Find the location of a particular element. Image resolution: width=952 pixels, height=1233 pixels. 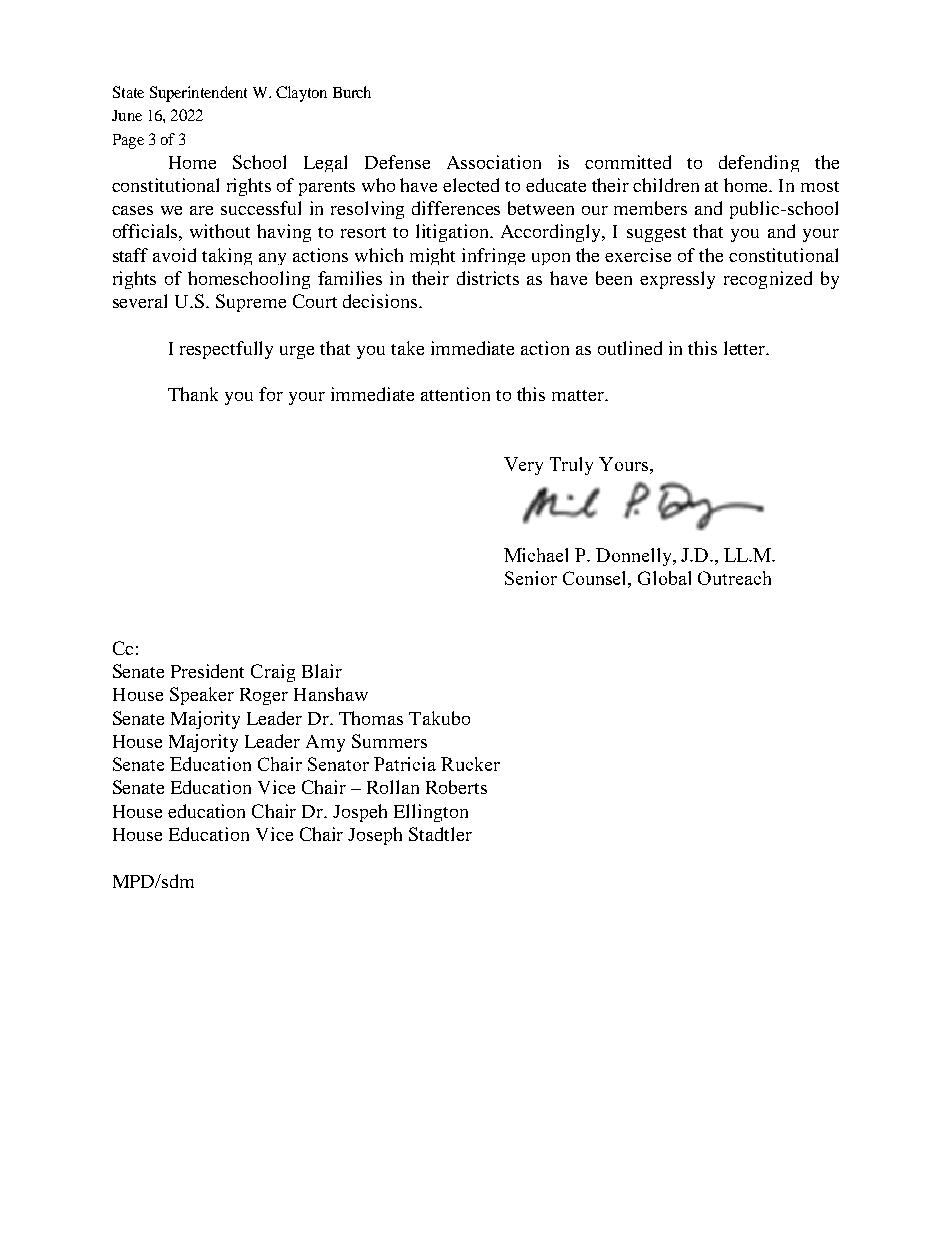

defending is located at coordinates (759, 163).
